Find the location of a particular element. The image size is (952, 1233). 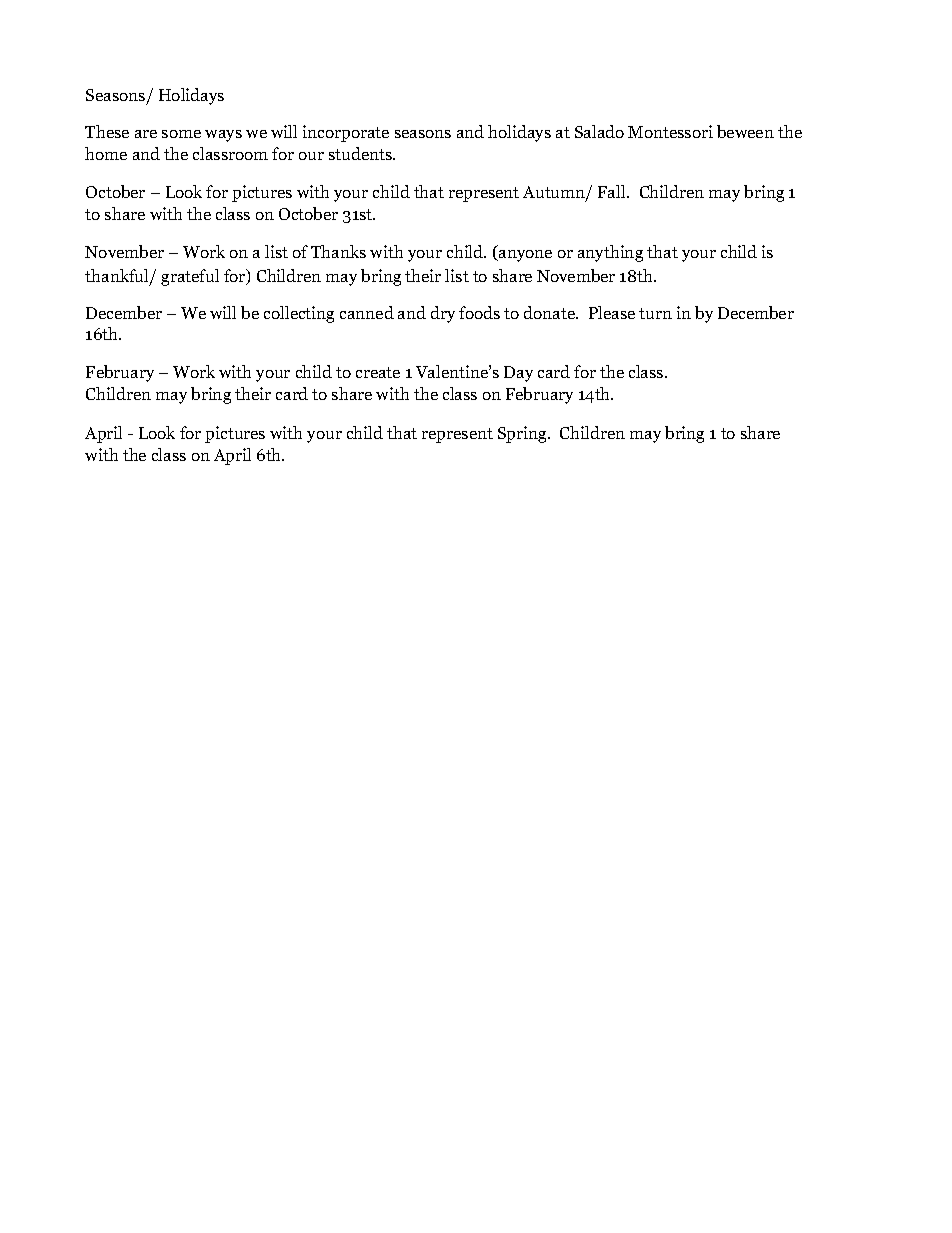

Montessori is located at coordinates (670, 131).
